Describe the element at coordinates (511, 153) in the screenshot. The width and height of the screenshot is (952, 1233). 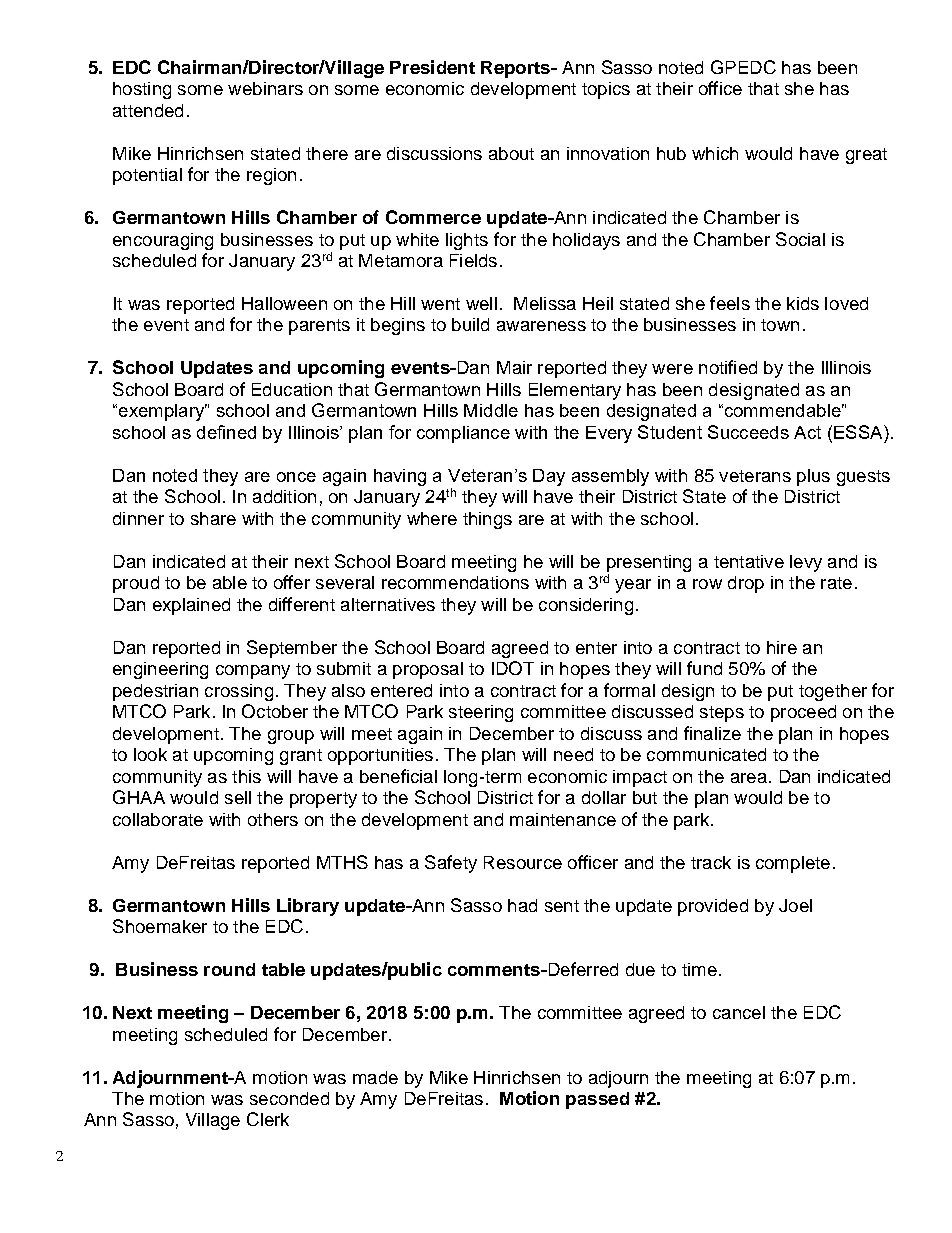
I see `about` at that location.
